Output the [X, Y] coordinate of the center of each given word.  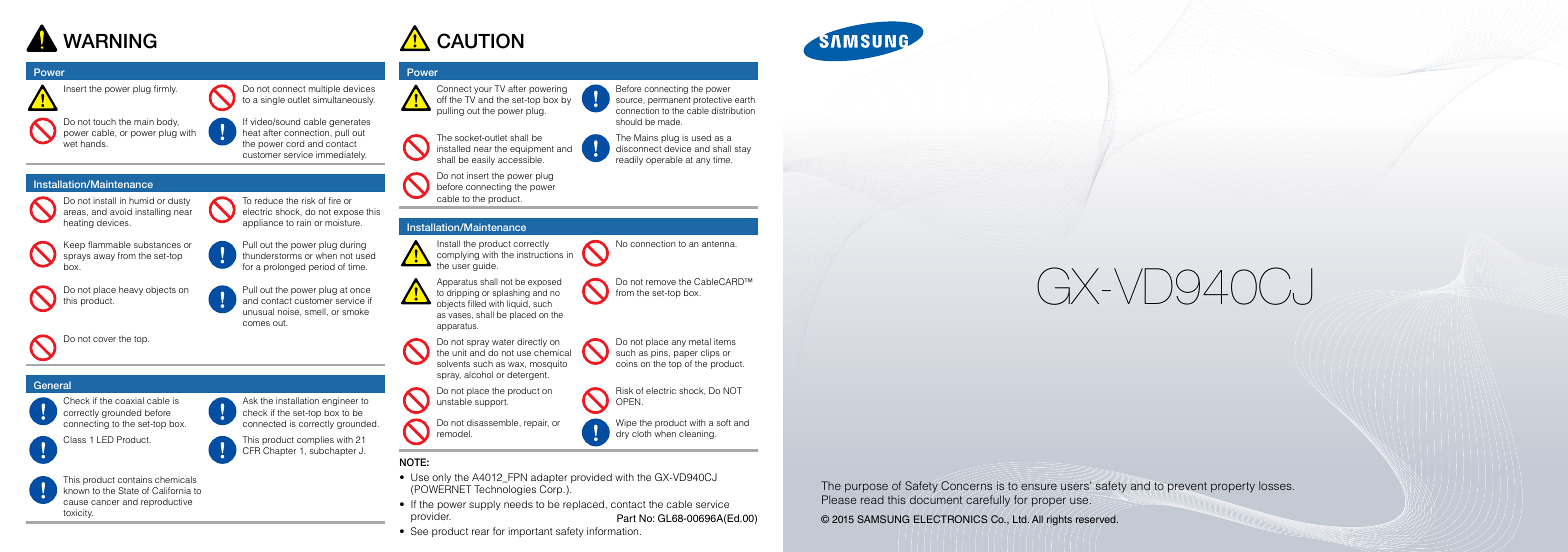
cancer [105, 502]
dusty [179, 201]
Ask [250, 400]
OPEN [629, 401]
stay [743, 150]
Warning [110, 41]
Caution [480, 41]
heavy [131, 290]
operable [664, 160]
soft [724, 422]
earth [745, 99]
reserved [1097, 519]
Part [626, 518]
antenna [719, 244]
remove [661, 282]
